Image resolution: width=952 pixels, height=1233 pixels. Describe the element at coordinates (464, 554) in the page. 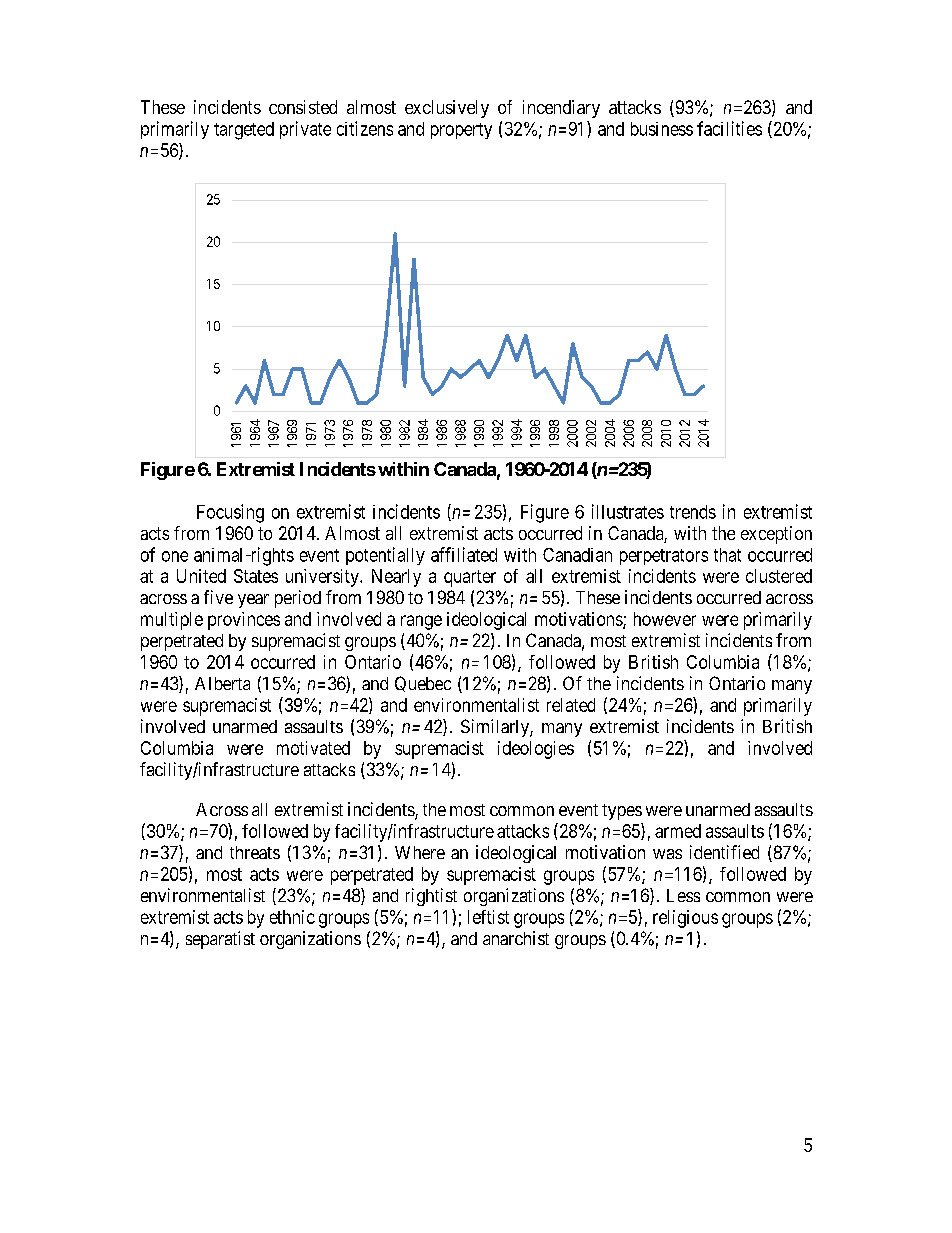

I see `affiliated` at that location.
